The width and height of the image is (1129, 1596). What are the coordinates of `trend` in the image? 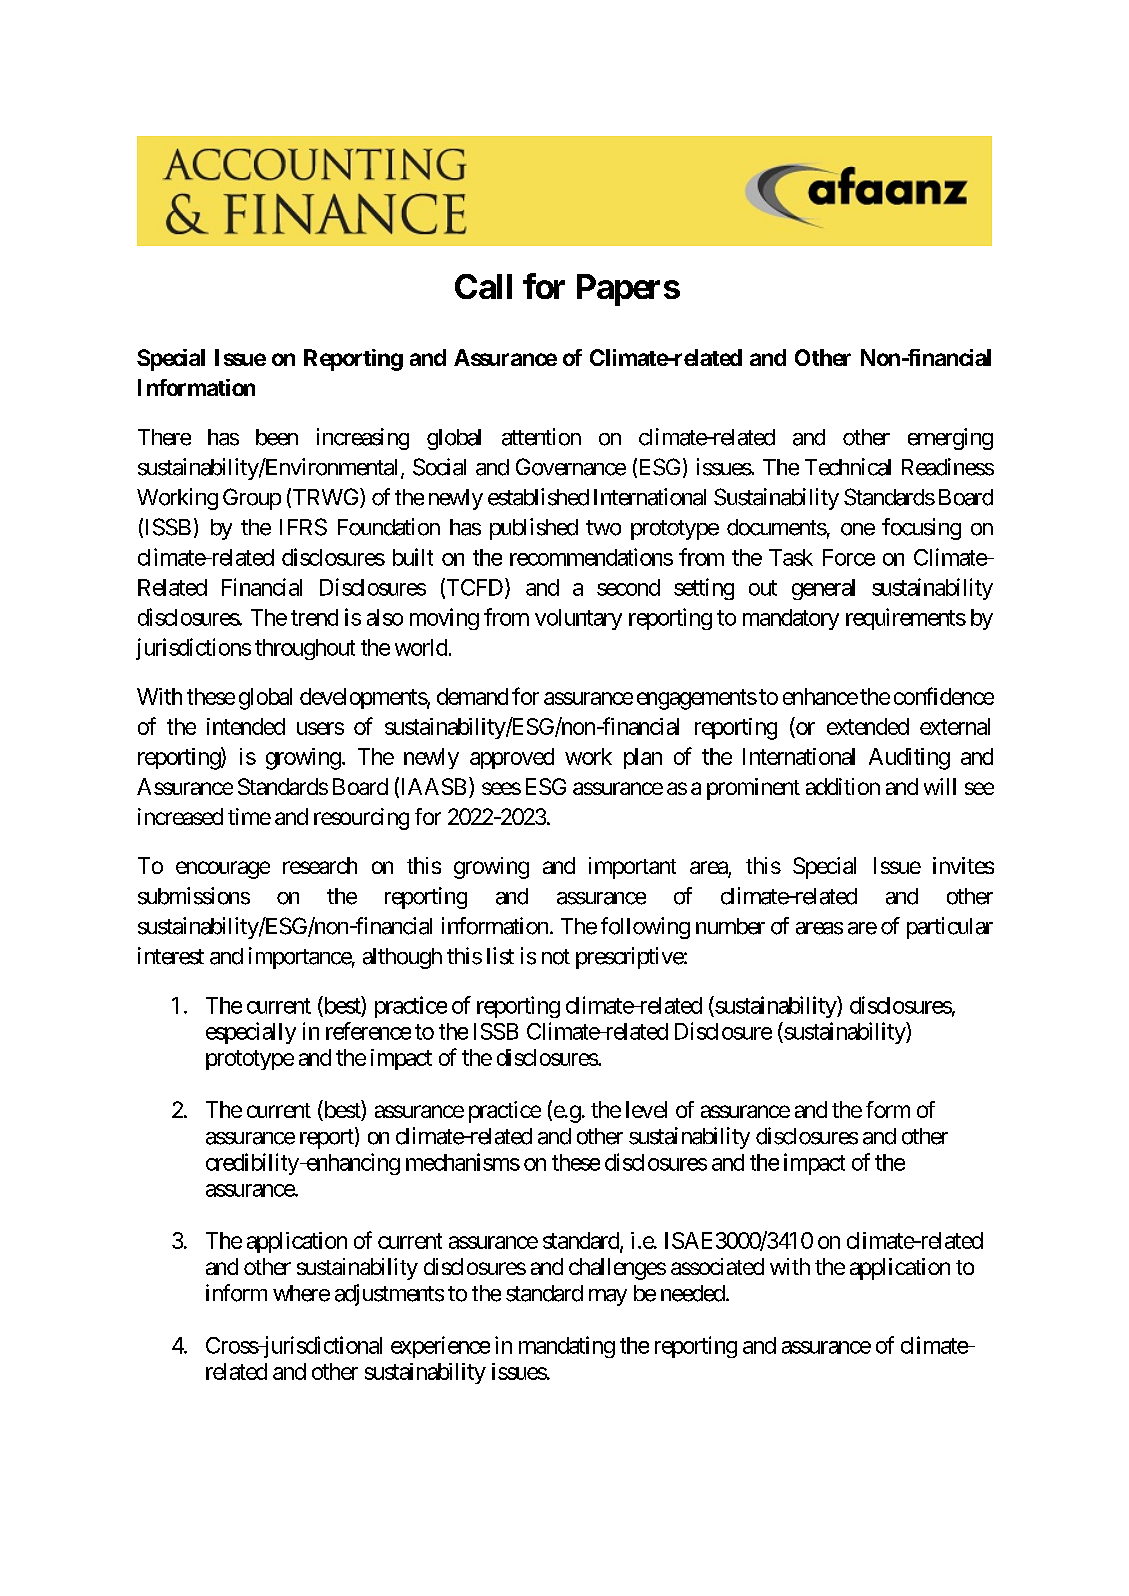 It's located at (314, 617).
